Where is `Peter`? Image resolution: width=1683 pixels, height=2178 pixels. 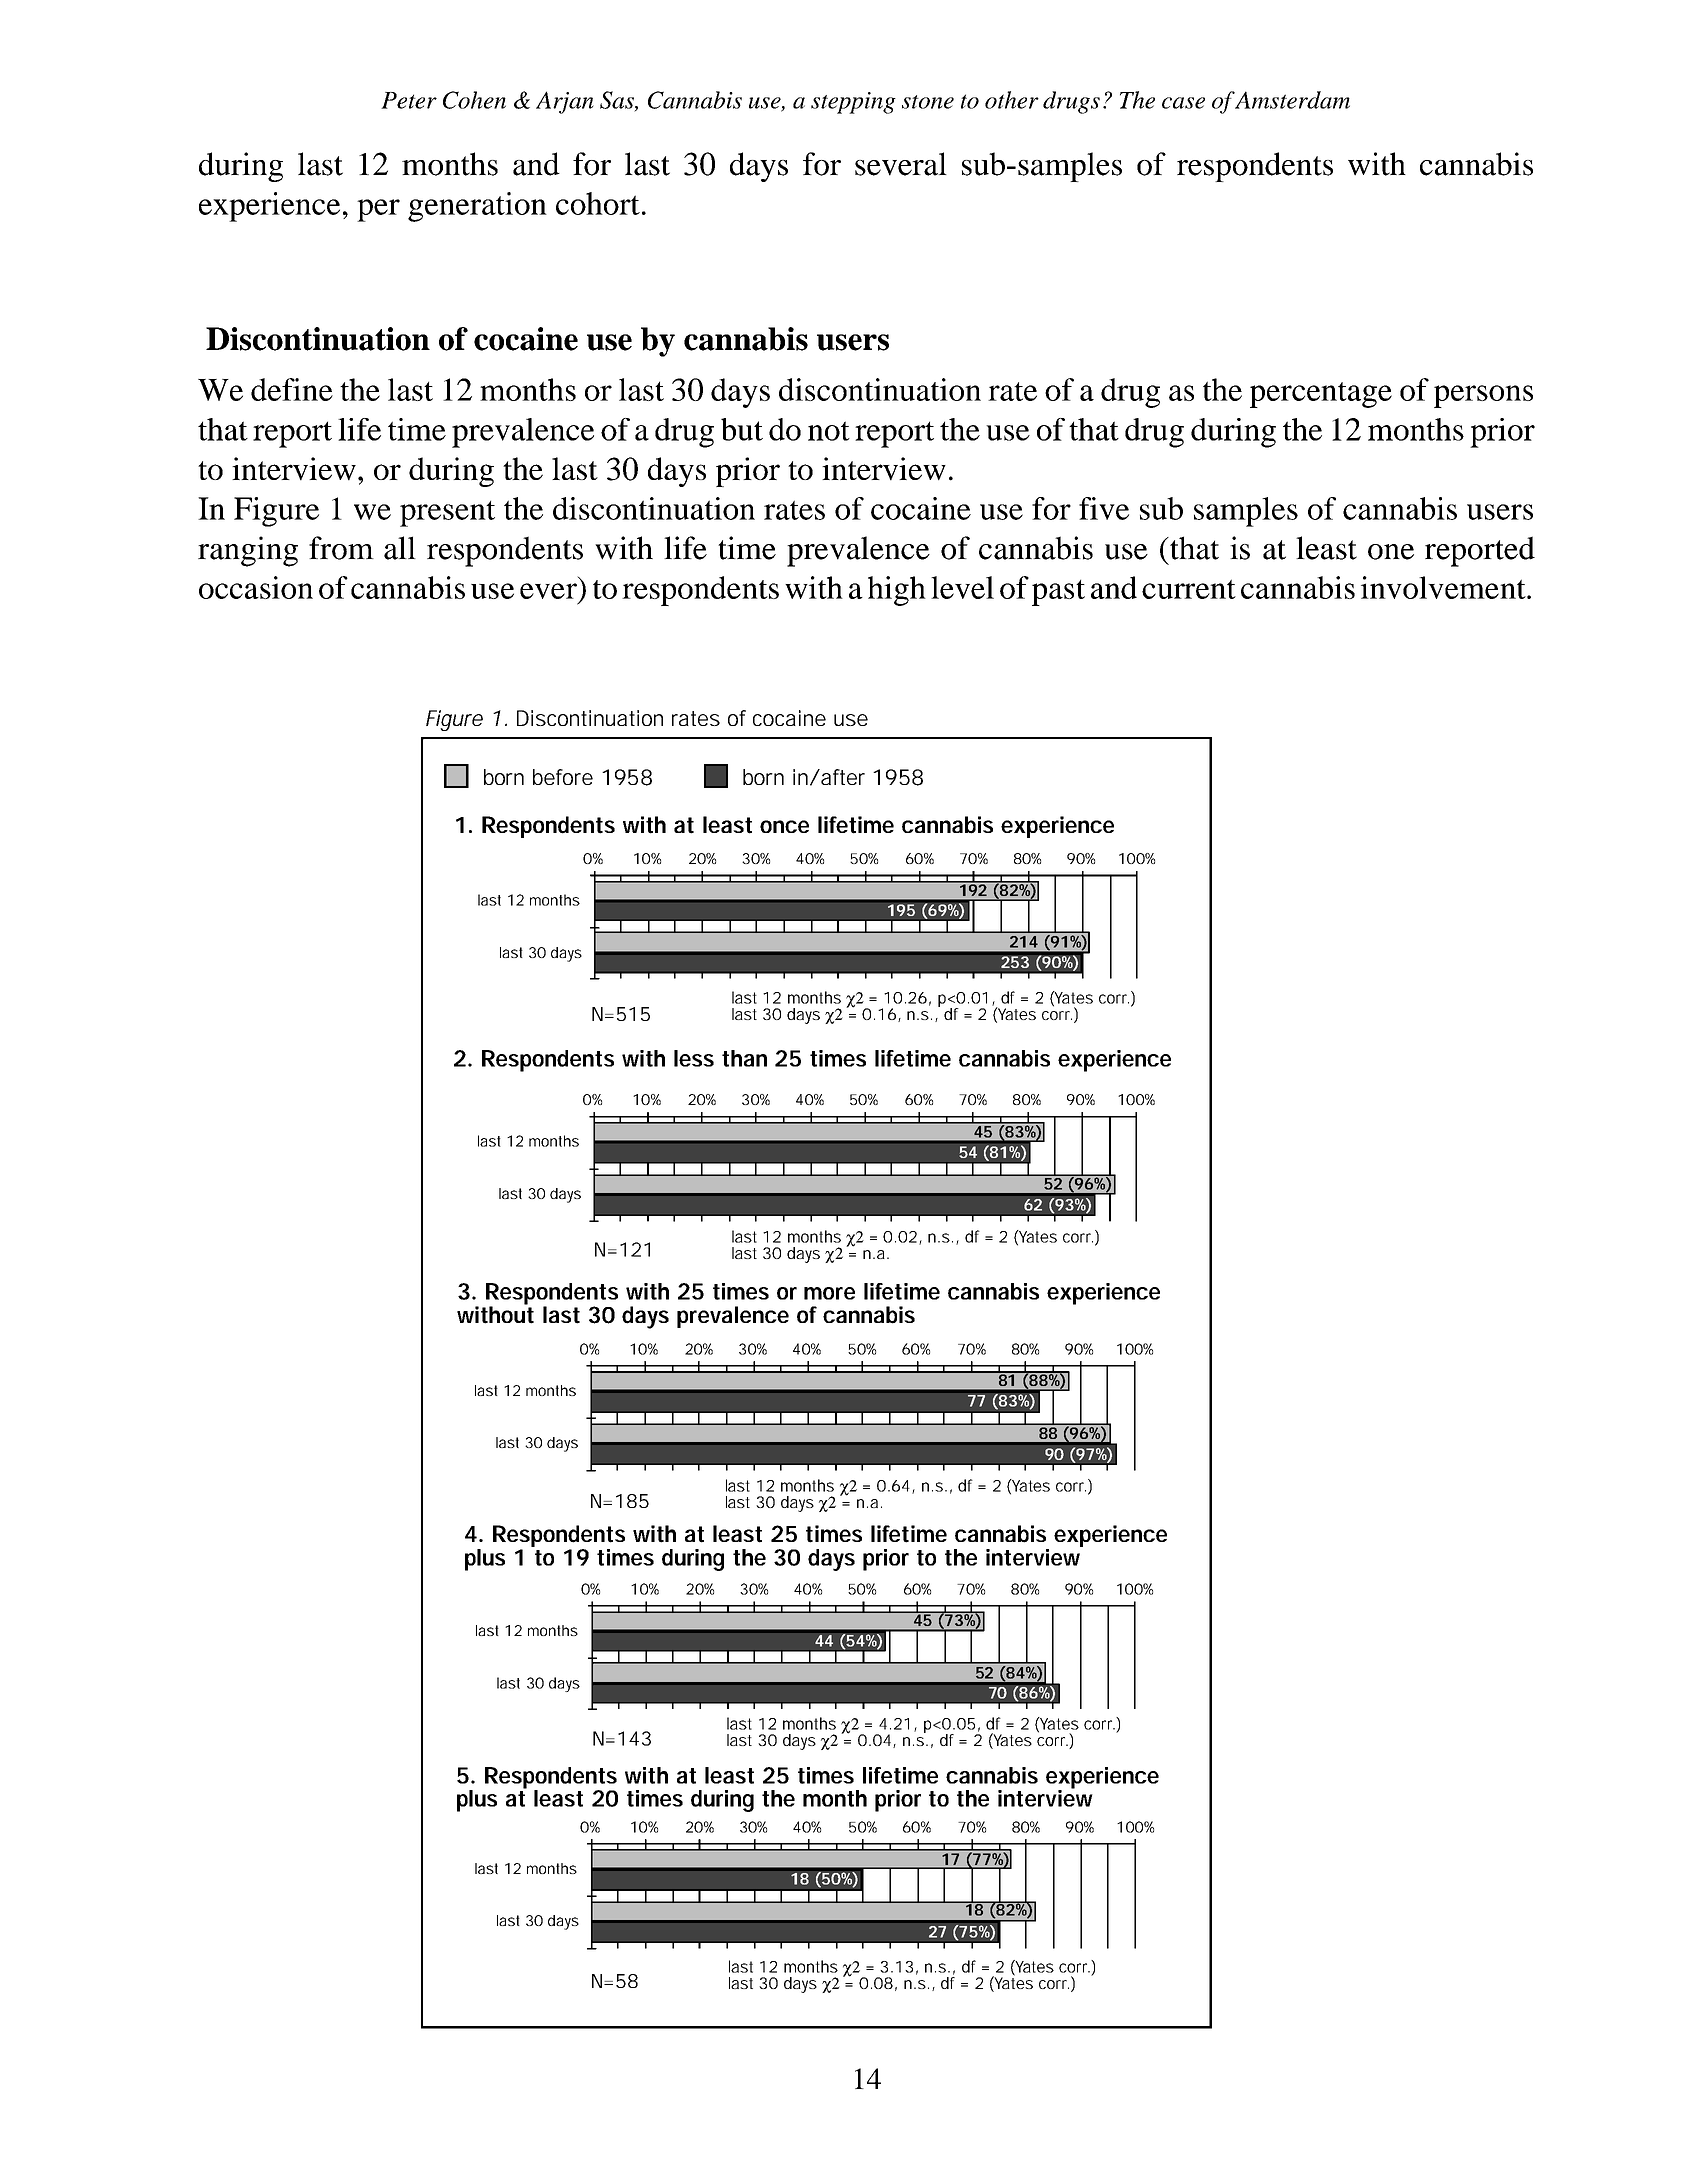 Peter is located at coordinates (409, 100).
